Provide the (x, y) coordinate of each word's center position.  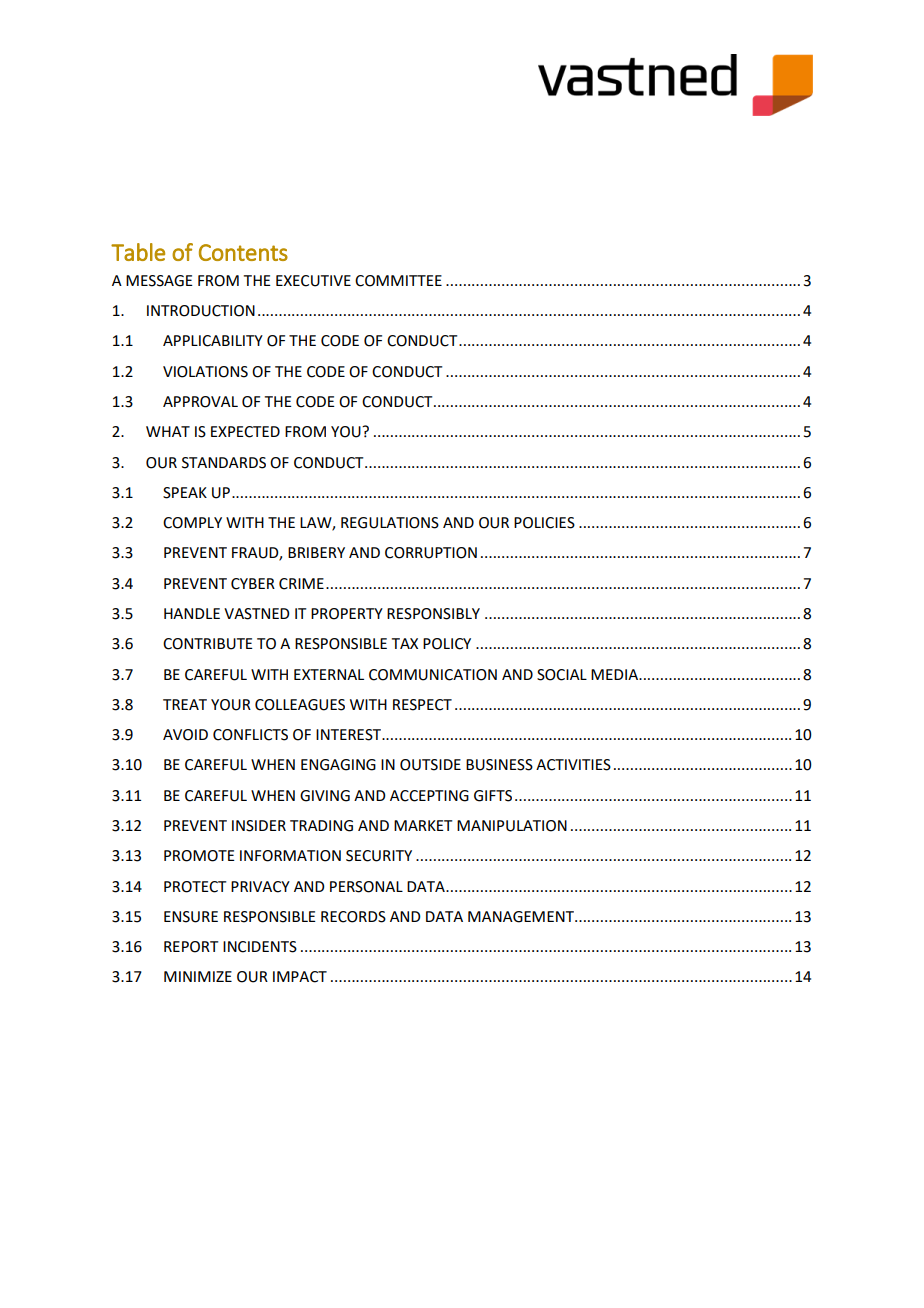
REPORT (191, 947)
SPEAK (185, 493)
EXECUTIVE (313, 281)
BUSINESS (499, 765)
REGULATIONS (390, 523)
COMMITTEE (398, 281)
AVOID (185, 735)
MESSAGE (159, 281)
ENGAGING (338, 765)
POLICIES (544, 523)
